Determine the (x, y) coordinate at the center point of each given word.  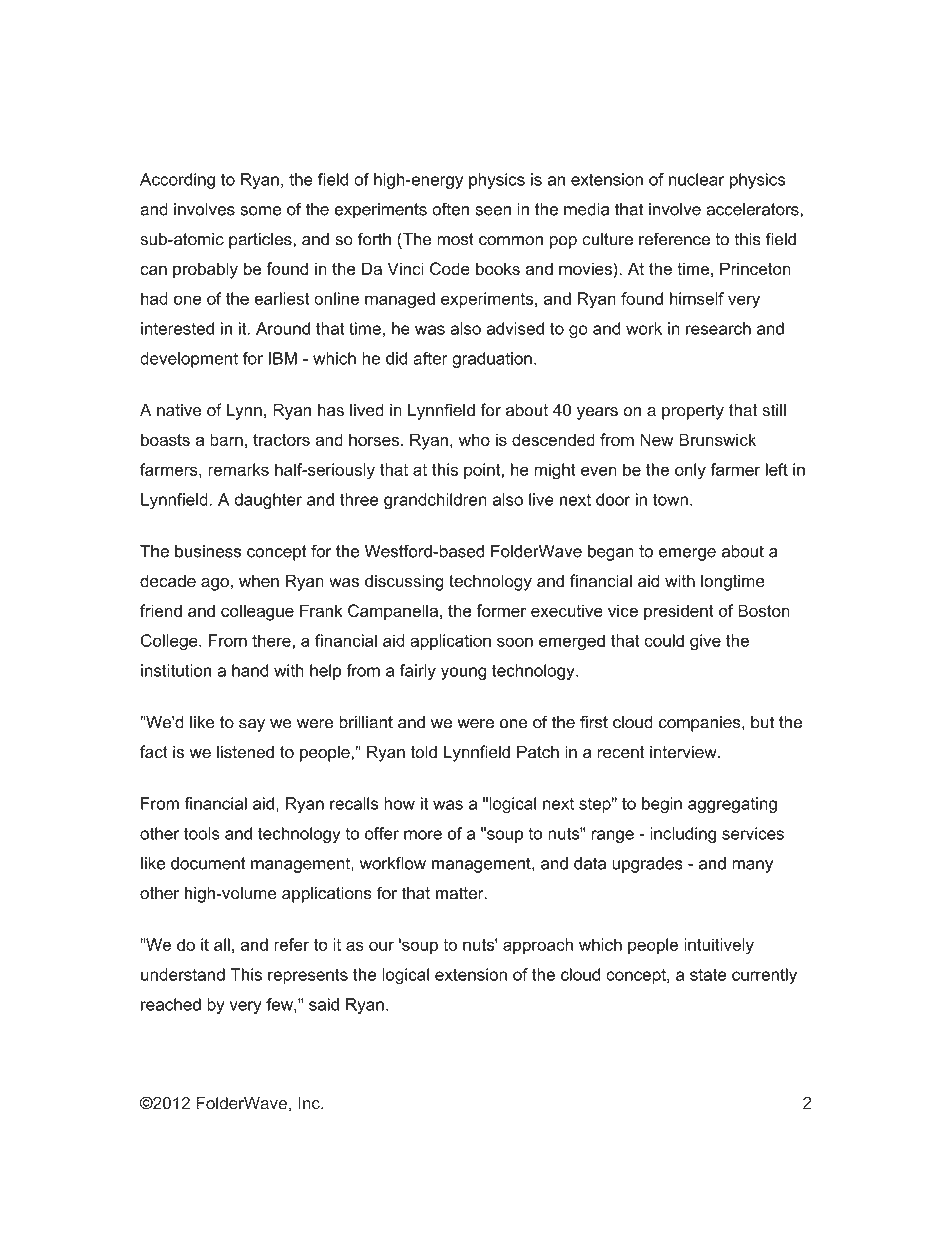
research (718, 328)
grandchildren (435, 501)
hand (250, 670)
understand (183, 974)
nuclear (696, 179)
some (260, 211)
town (670, 500)
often (450, 209)
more (423, 835)
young (464, 673)
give (705, 642)
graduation (492, 360)
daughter (268, 501)
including (683, 835)
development (189, 360)
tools (202, 833)
